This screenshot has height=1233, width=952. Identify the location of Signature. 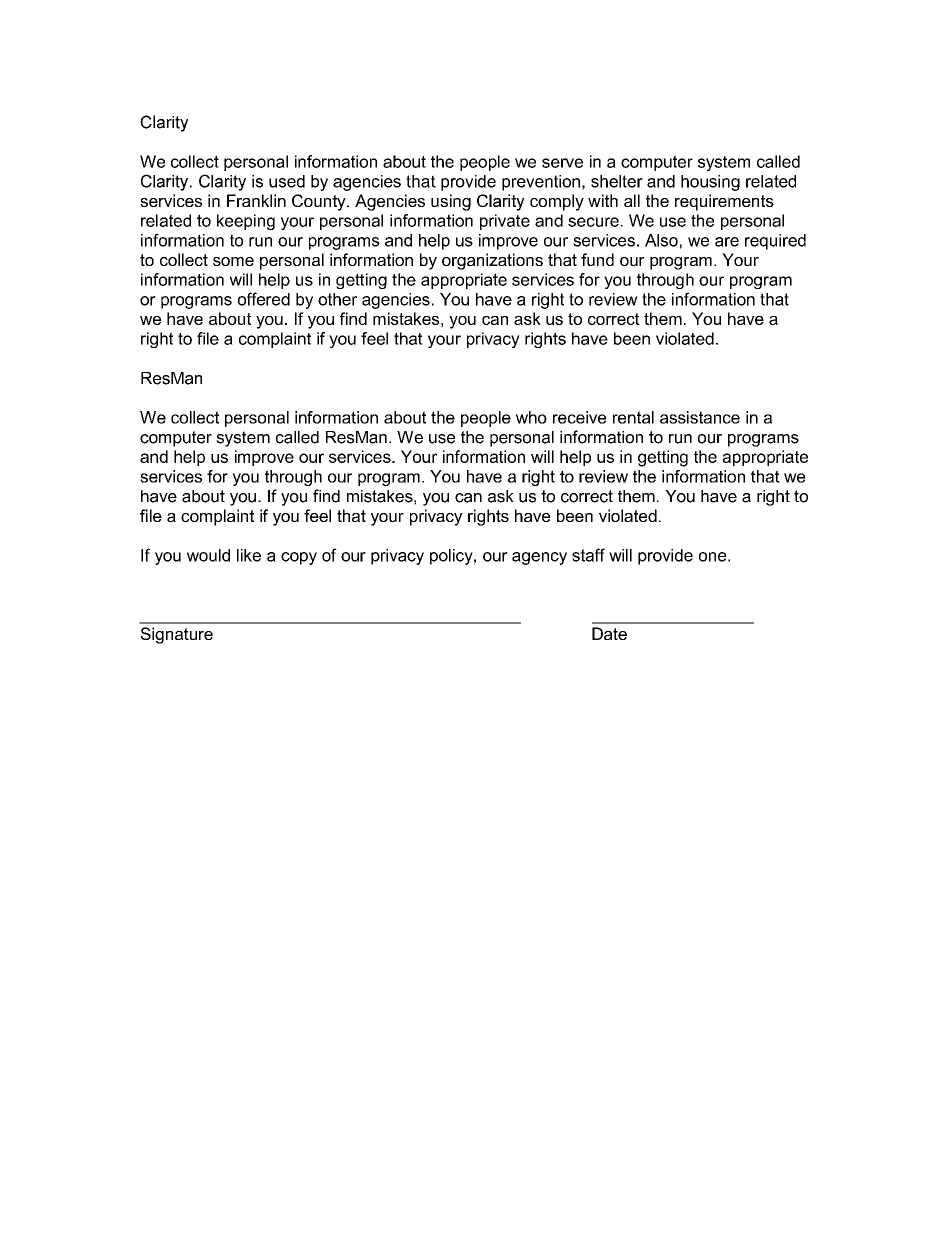
(177, 635).
